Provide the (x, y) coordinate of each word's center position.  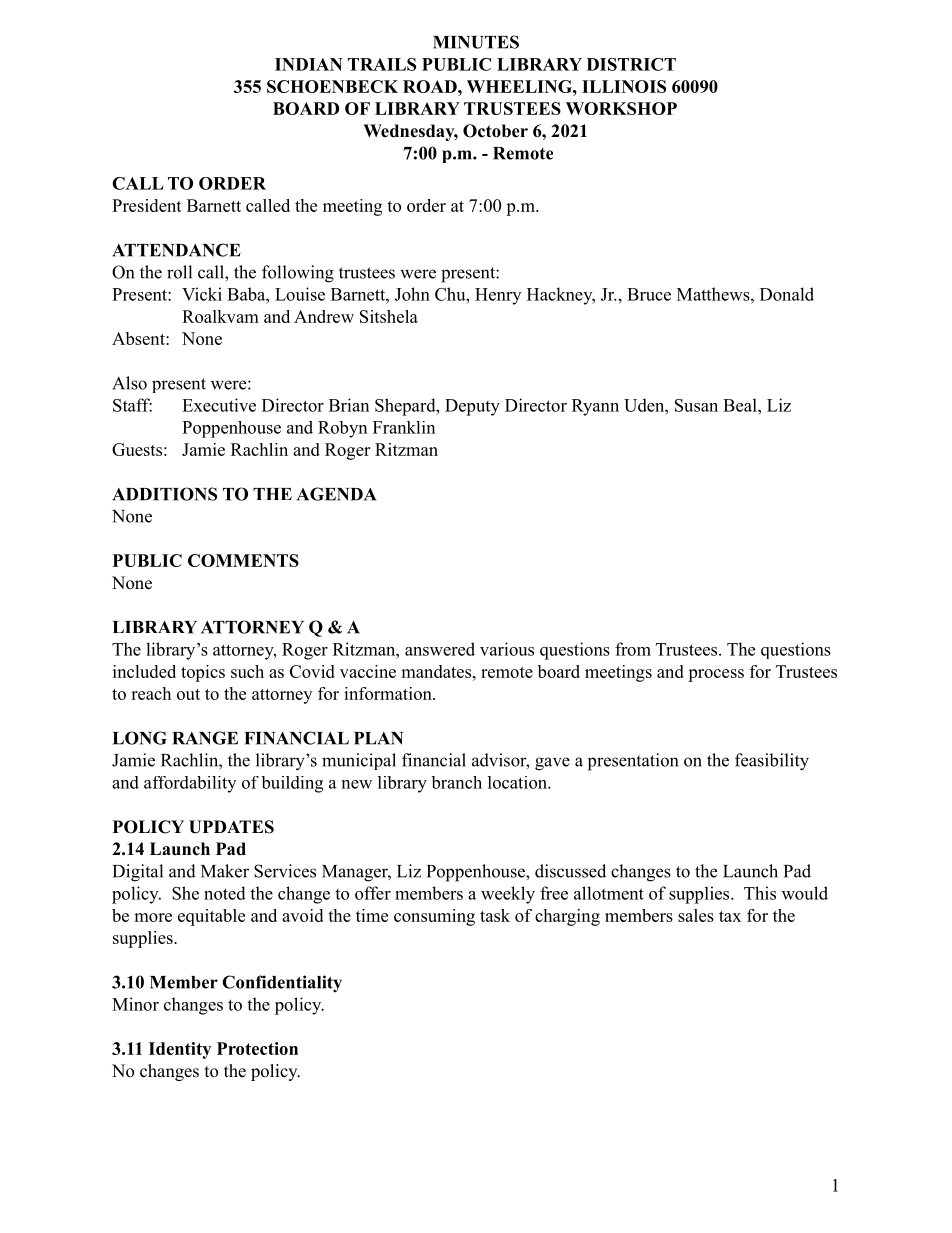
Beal (741, 405)
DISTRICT (631, 64)
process (716, 675)
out (188, 694)
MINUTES (476, 42)
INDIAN (309, 64)
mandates (436, 671)
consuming (434, 917)
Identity (180, 1050)
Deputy (472, 407)
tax (730, 916)
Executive (219, 405)
